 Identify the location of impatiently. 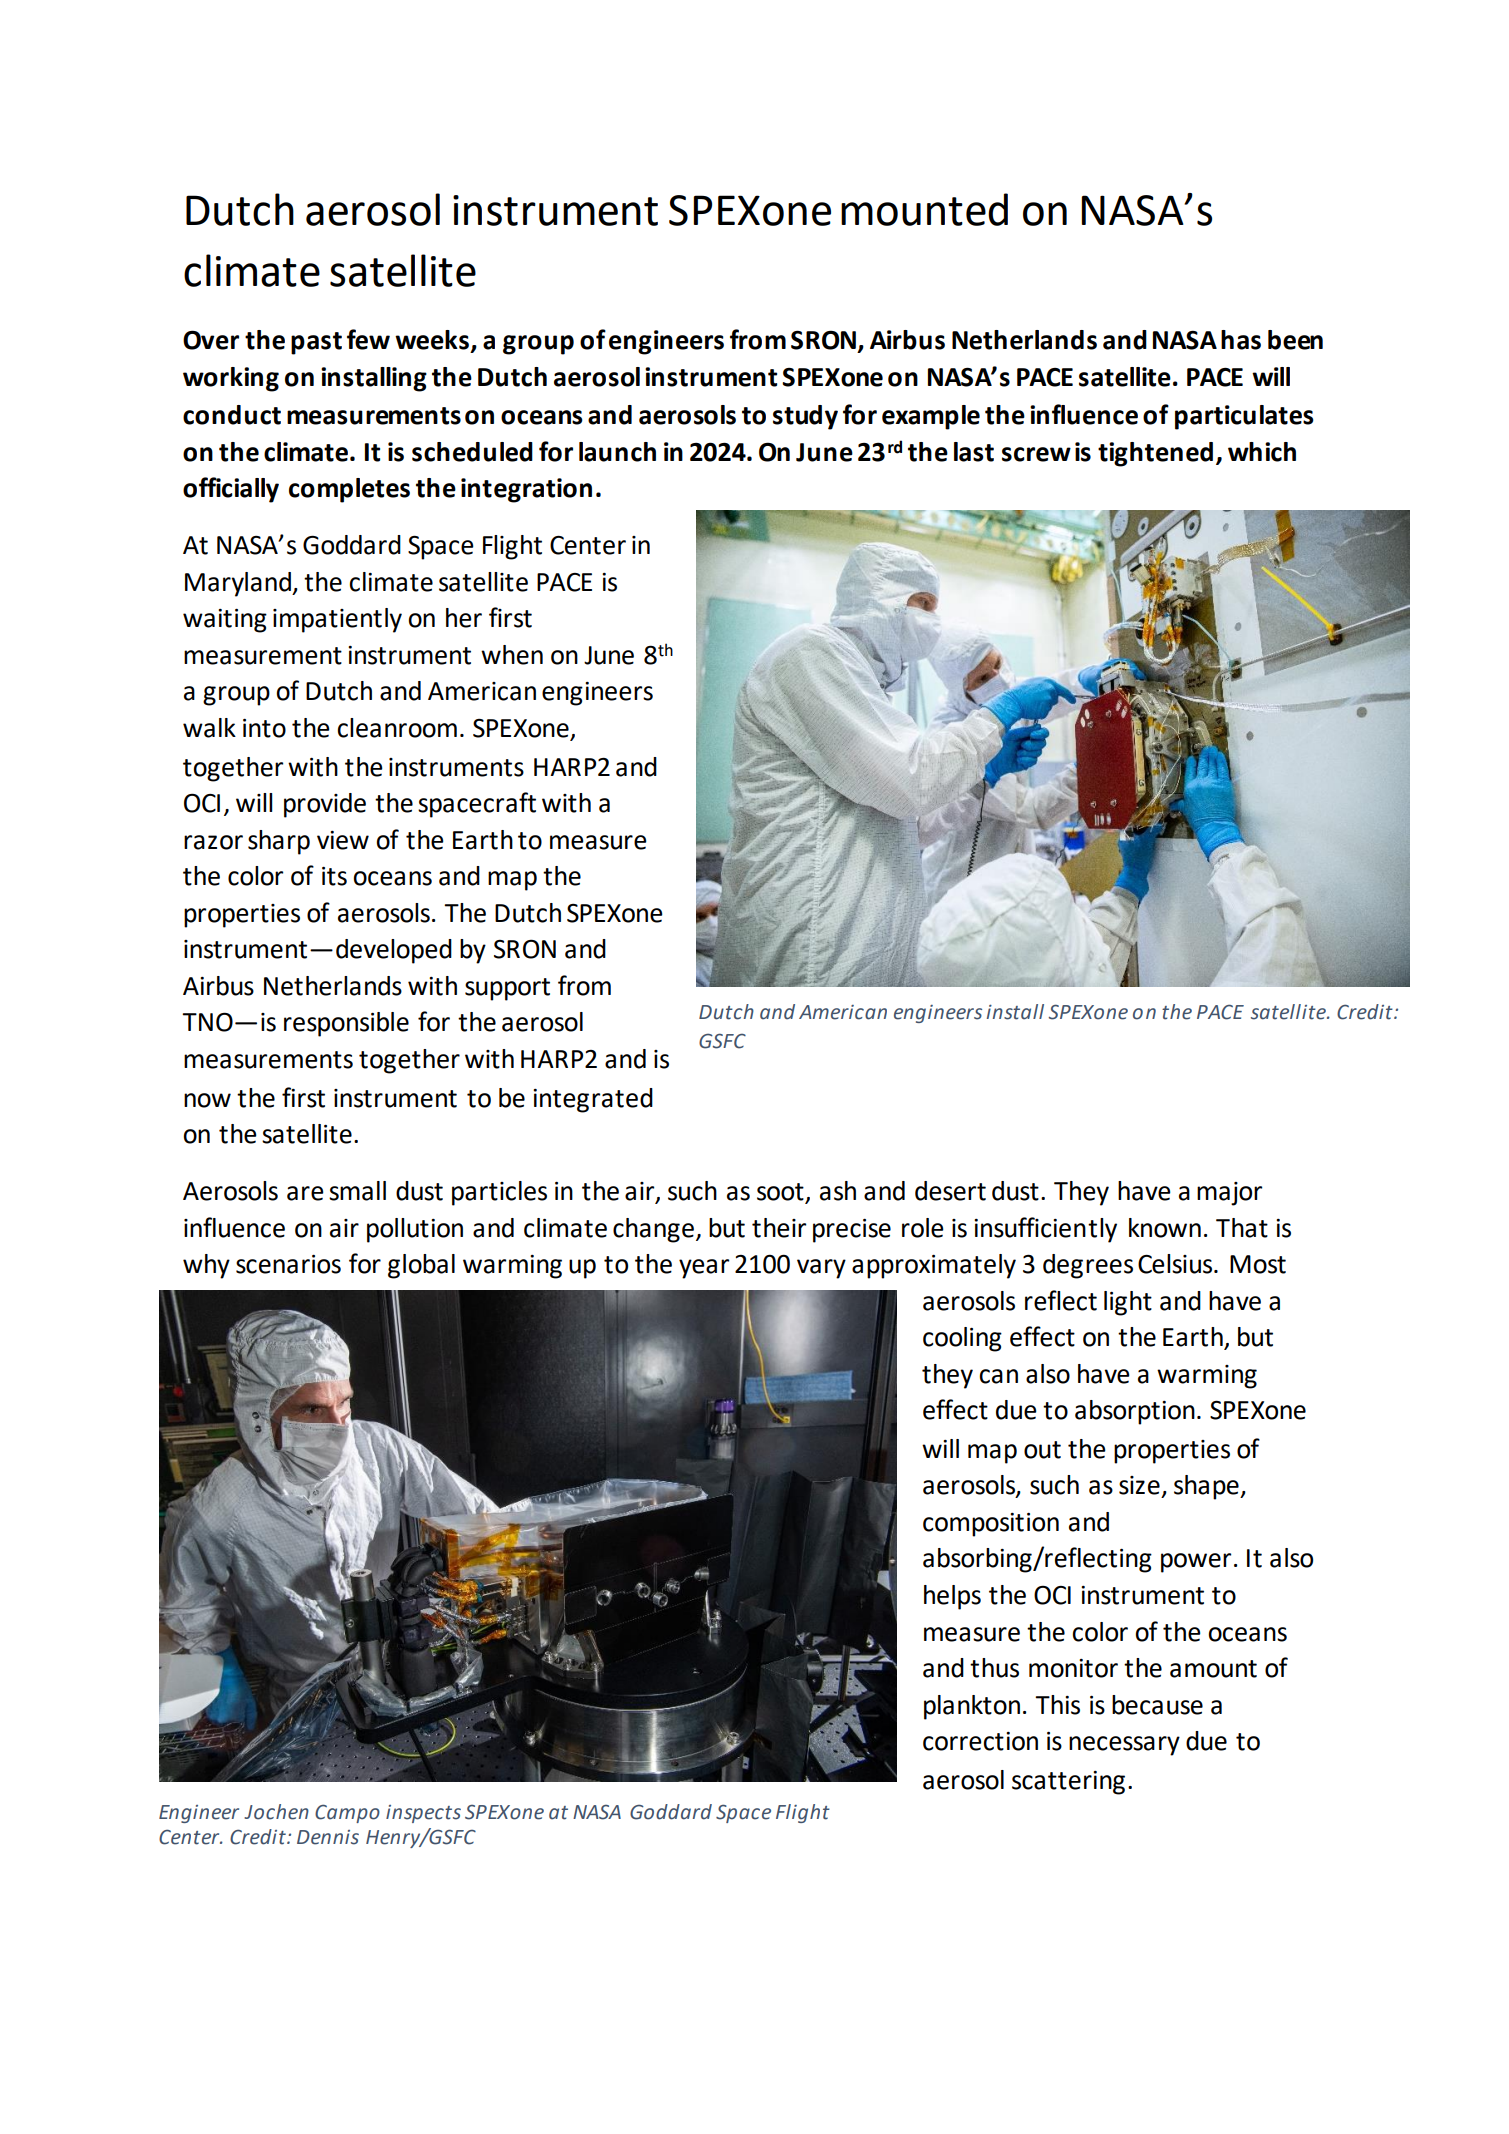
(337, 620).
